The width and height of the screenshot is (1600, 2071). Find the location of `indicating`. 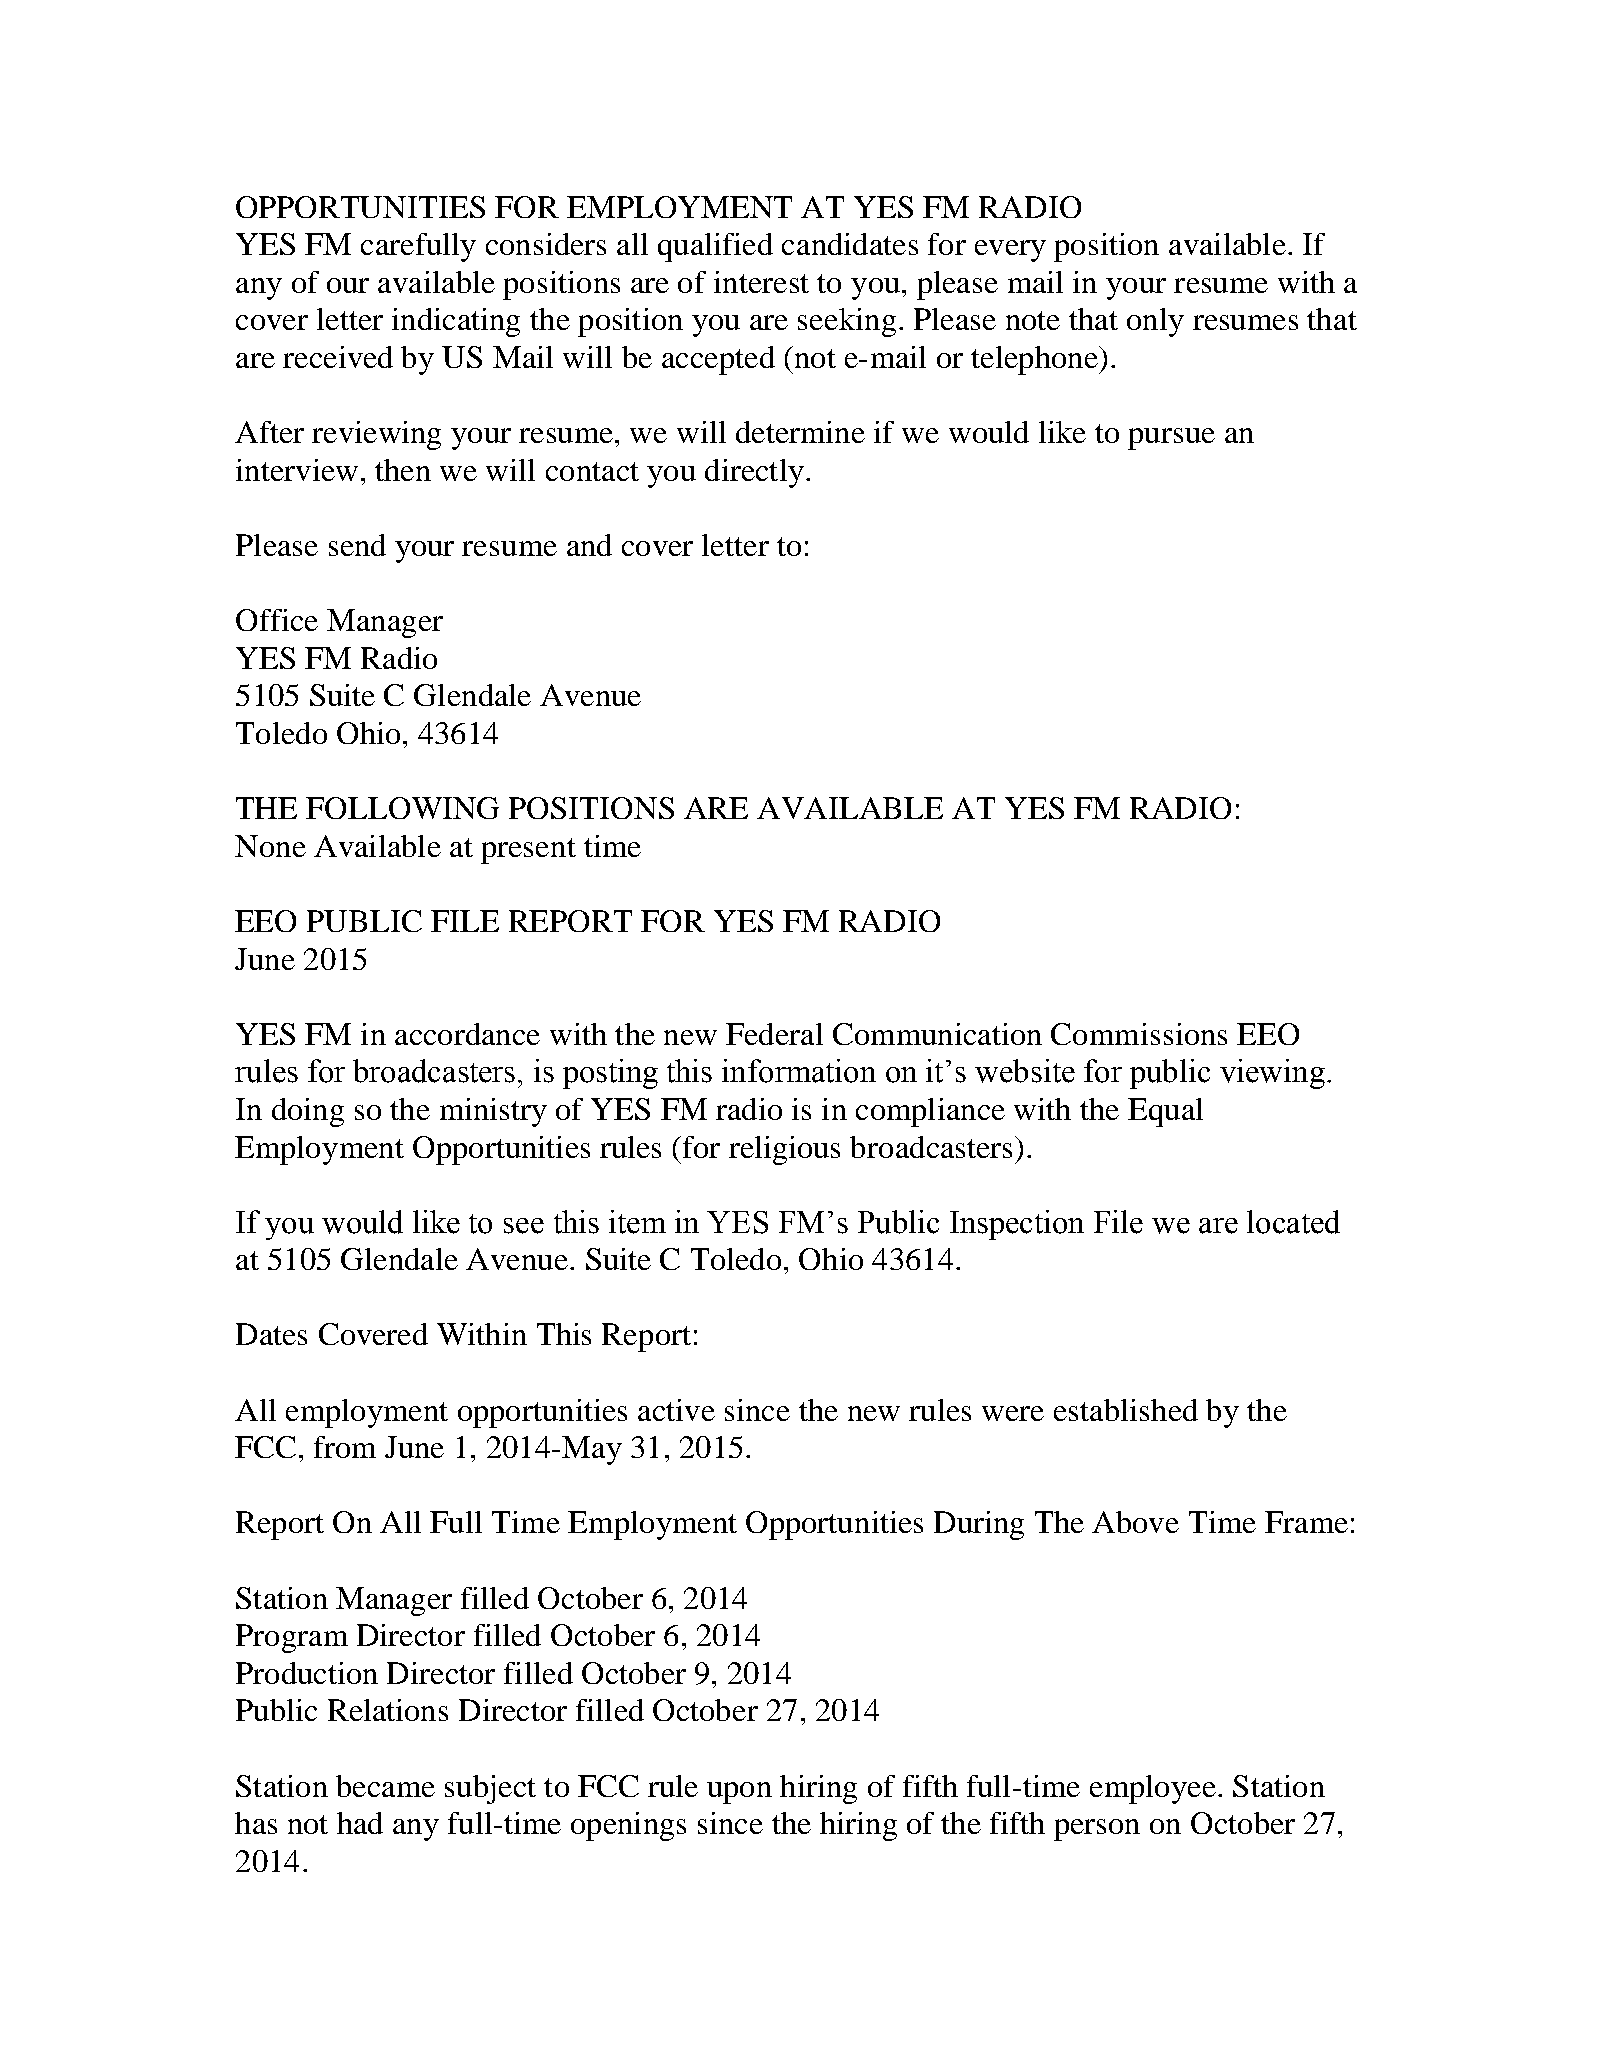

indicating is located at coordinates (456, 322).
